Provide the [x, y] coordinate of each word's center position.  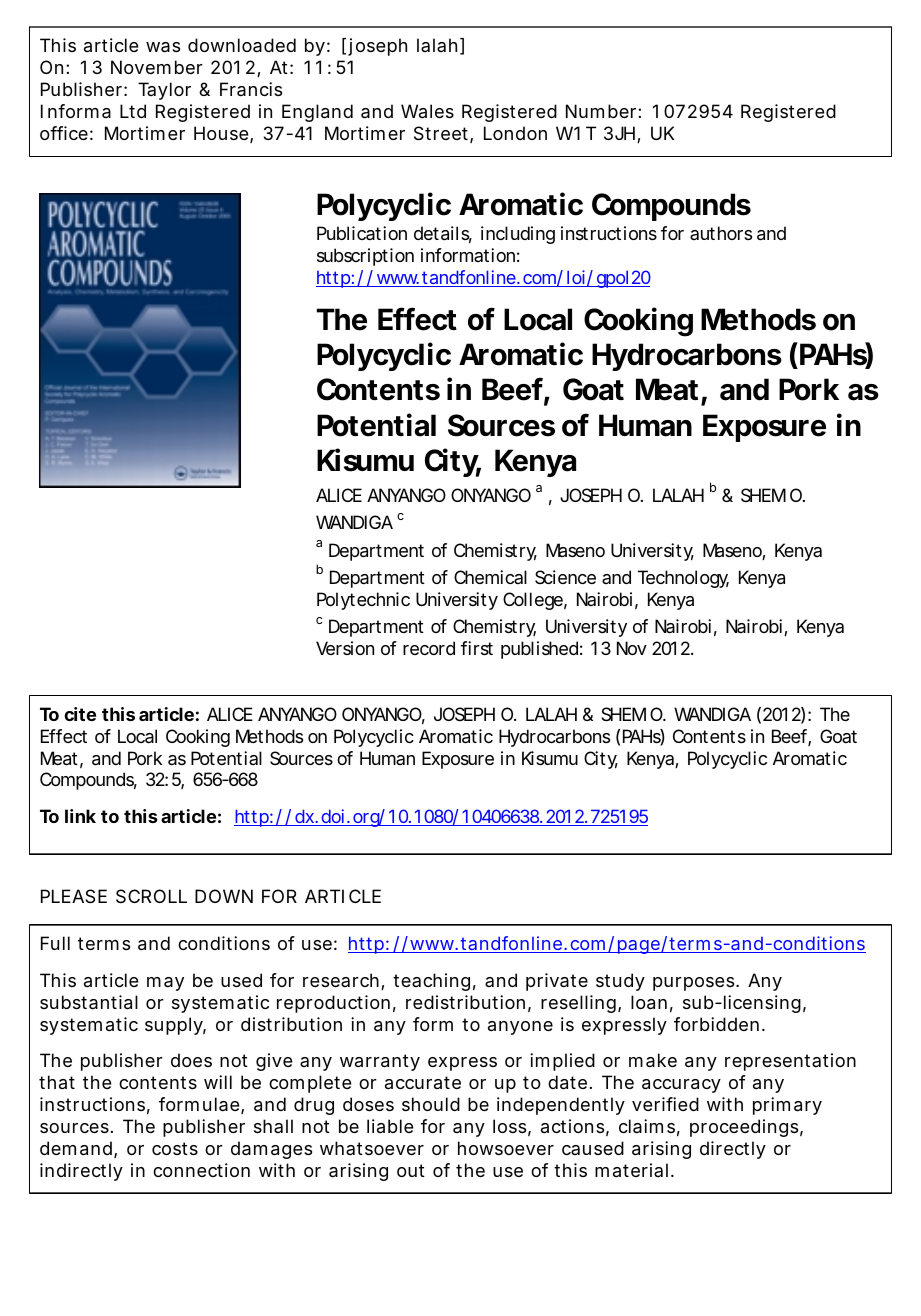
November [157, 67]
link [80, 816]
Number [602, 111]
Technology [683, 579]
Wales [427, 111]
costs [175, 1148]
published [539, 650]
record [429, 648]
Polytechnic [363, 601]
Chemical [490, 577]
